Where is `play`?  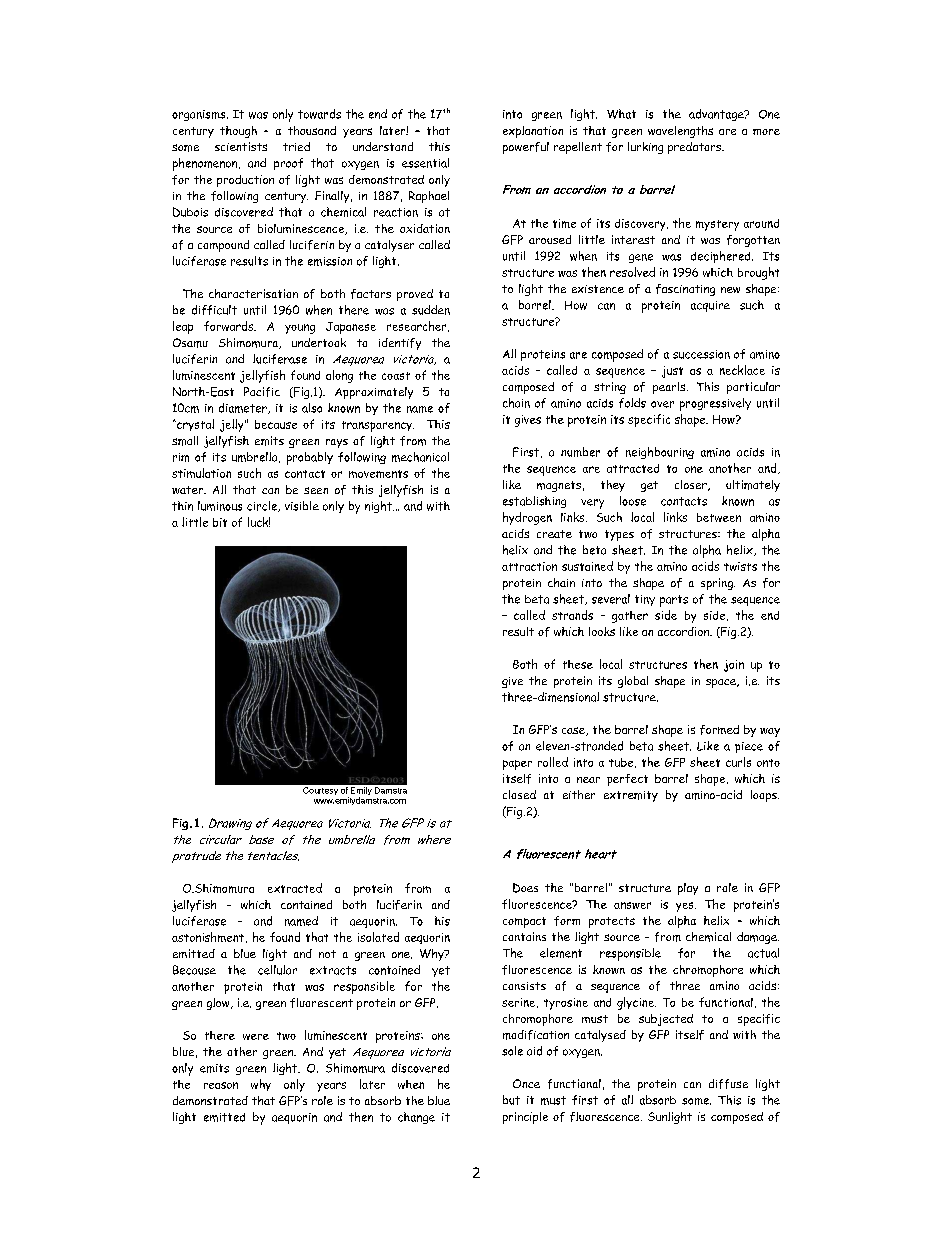
play is located at coordinates (688, 889).
